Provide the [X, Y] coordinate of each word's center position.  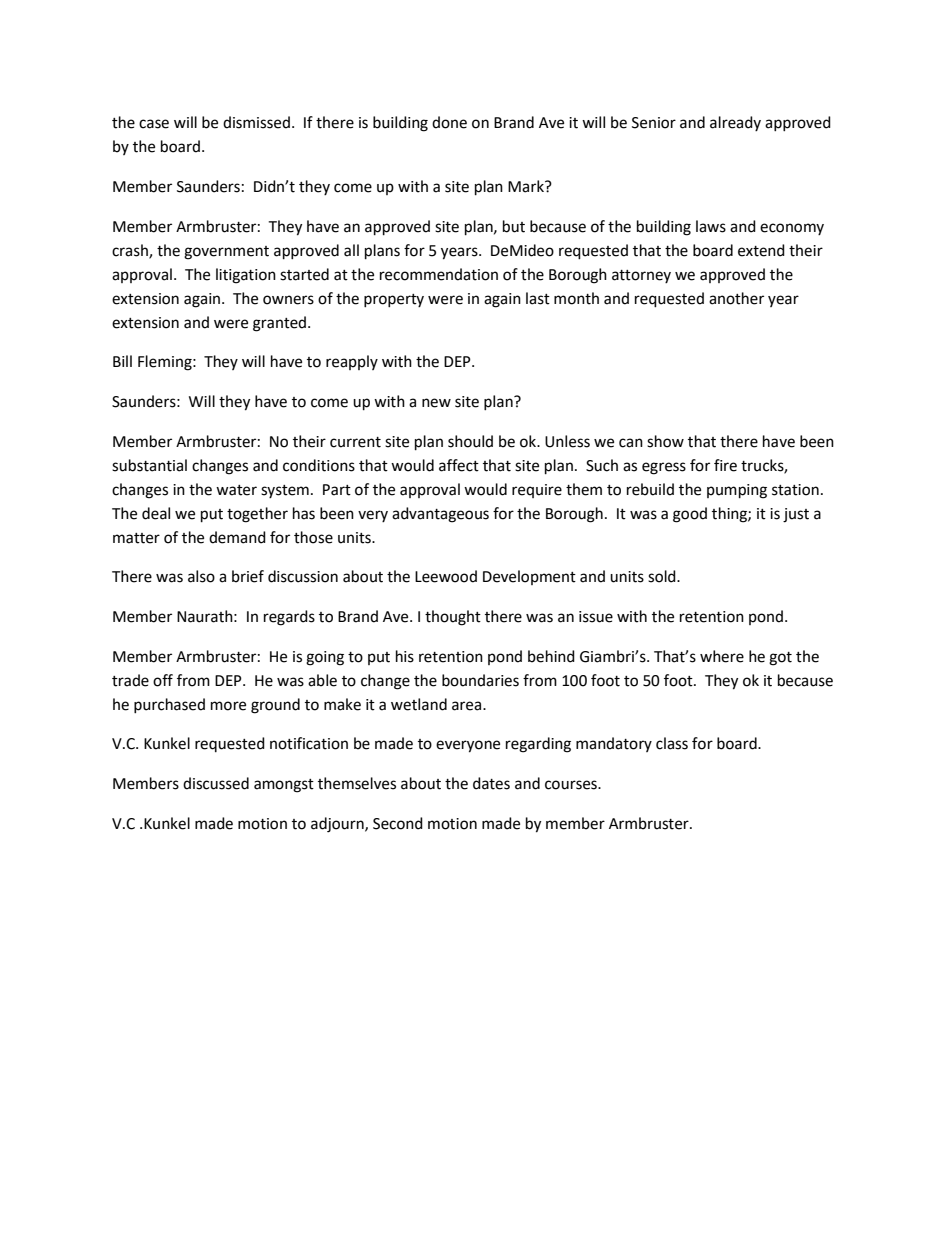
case [154, 124]
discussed [216, 783]
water [236, 490]
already [735, 123]
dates [491, 783]
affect [459, 465]
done [449, 122]
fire [725, 465]
